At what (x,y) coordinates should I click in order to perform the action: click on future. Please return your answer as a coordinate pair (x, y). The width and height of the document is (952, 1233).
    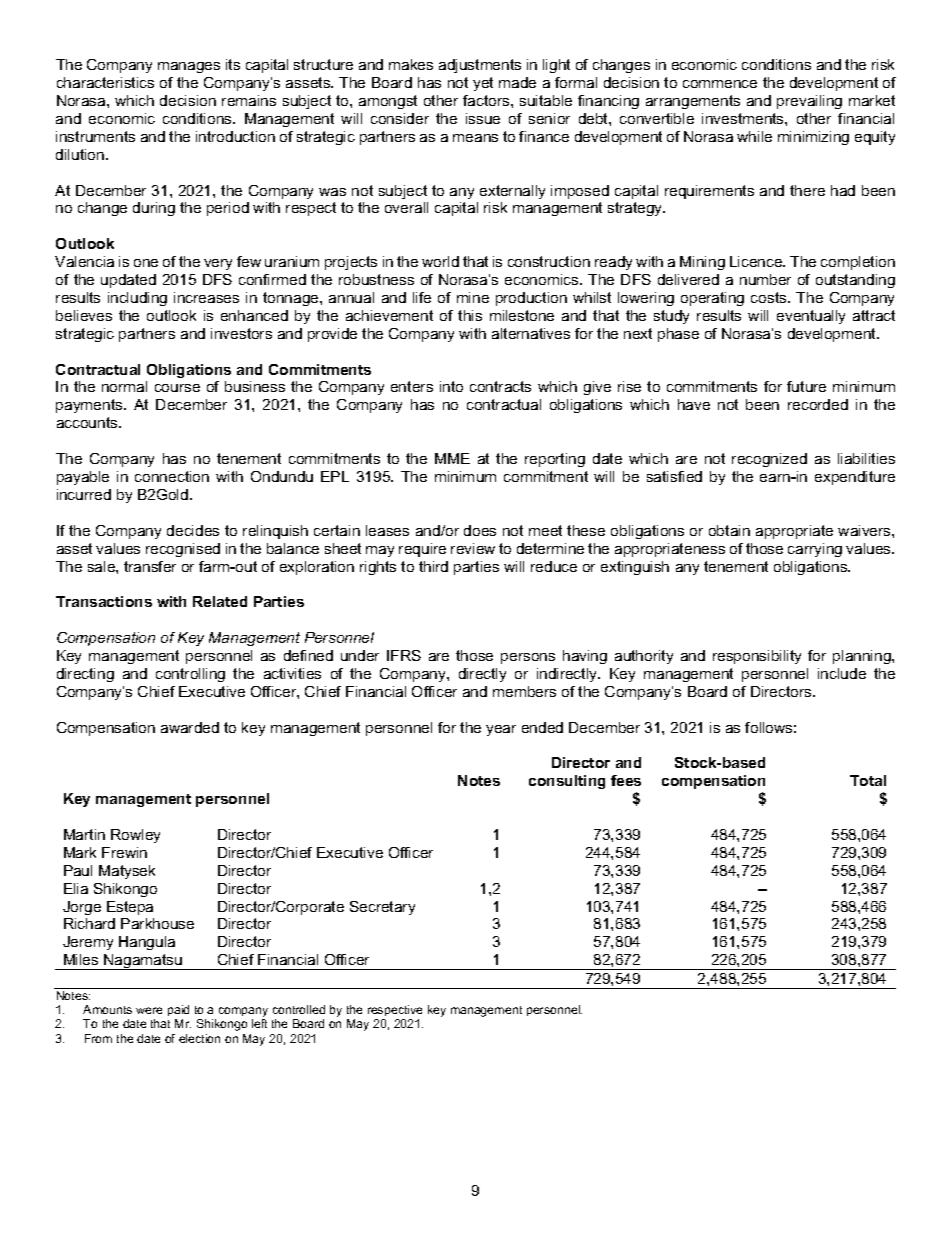
    Looking at the image, I should click on (806, 386).
